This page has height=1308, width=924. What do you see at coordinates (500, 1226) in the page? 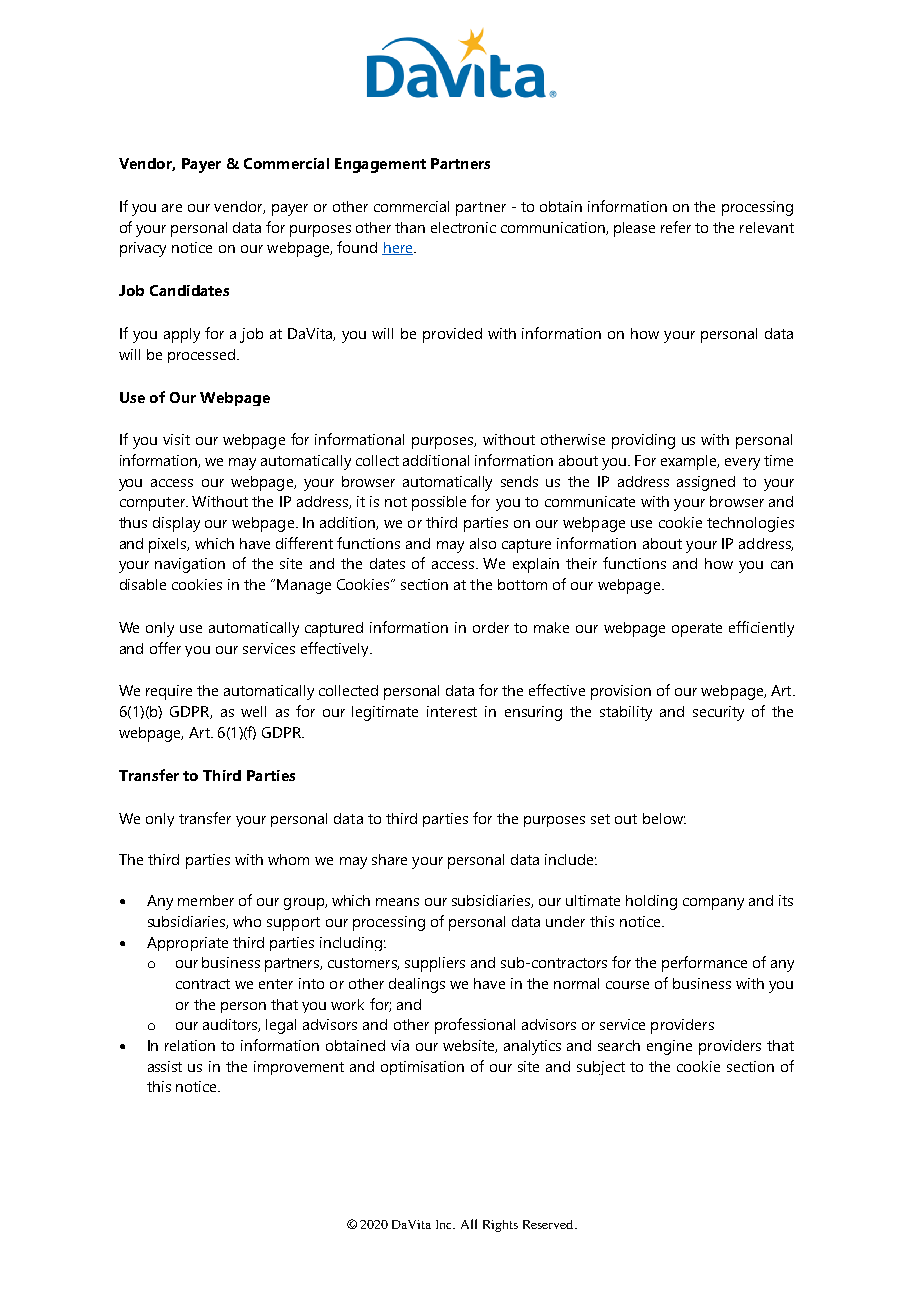
I see `Rights` at bounding box center [500, 1226].
